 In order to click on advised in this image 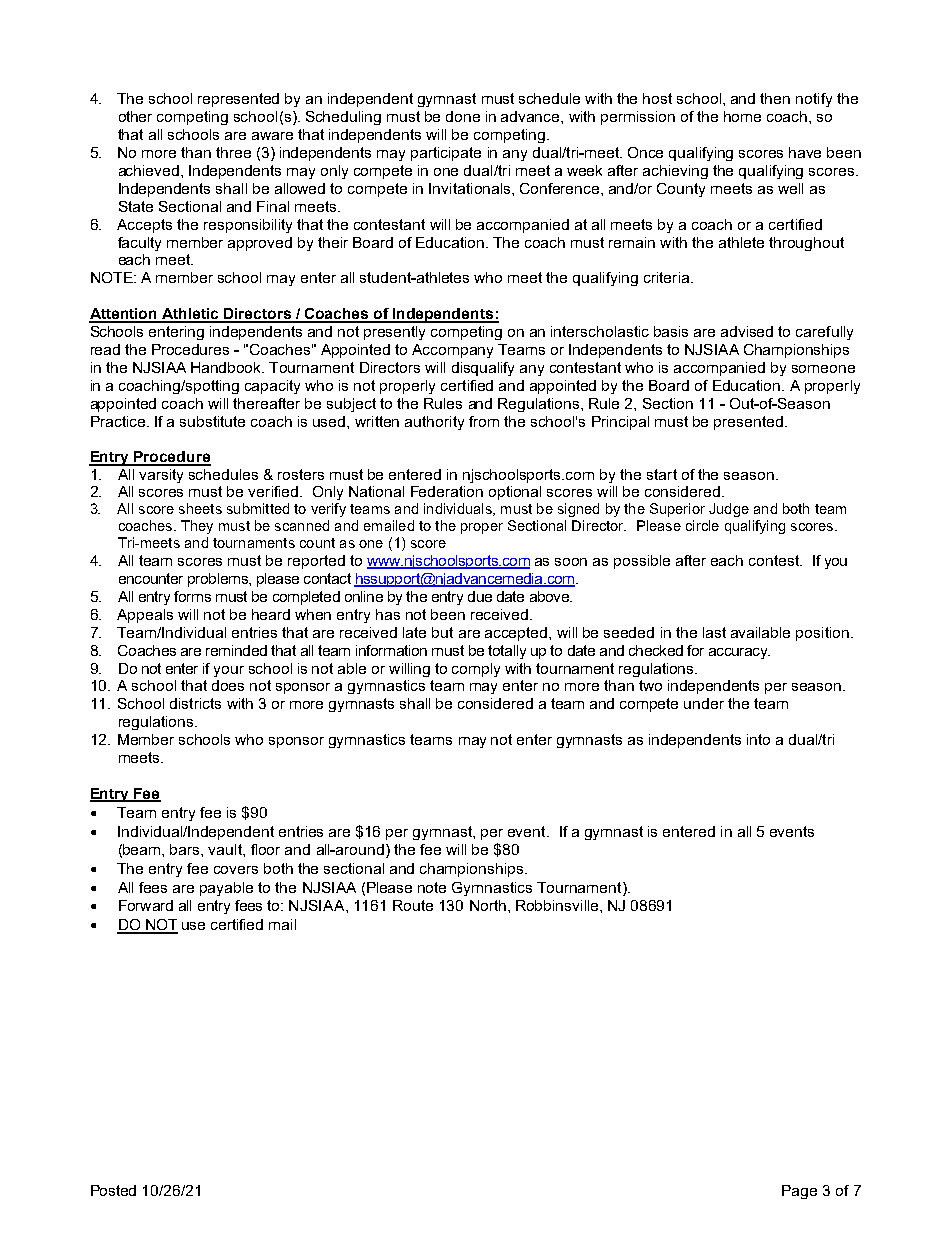, I will do `click(747, 331)`.
